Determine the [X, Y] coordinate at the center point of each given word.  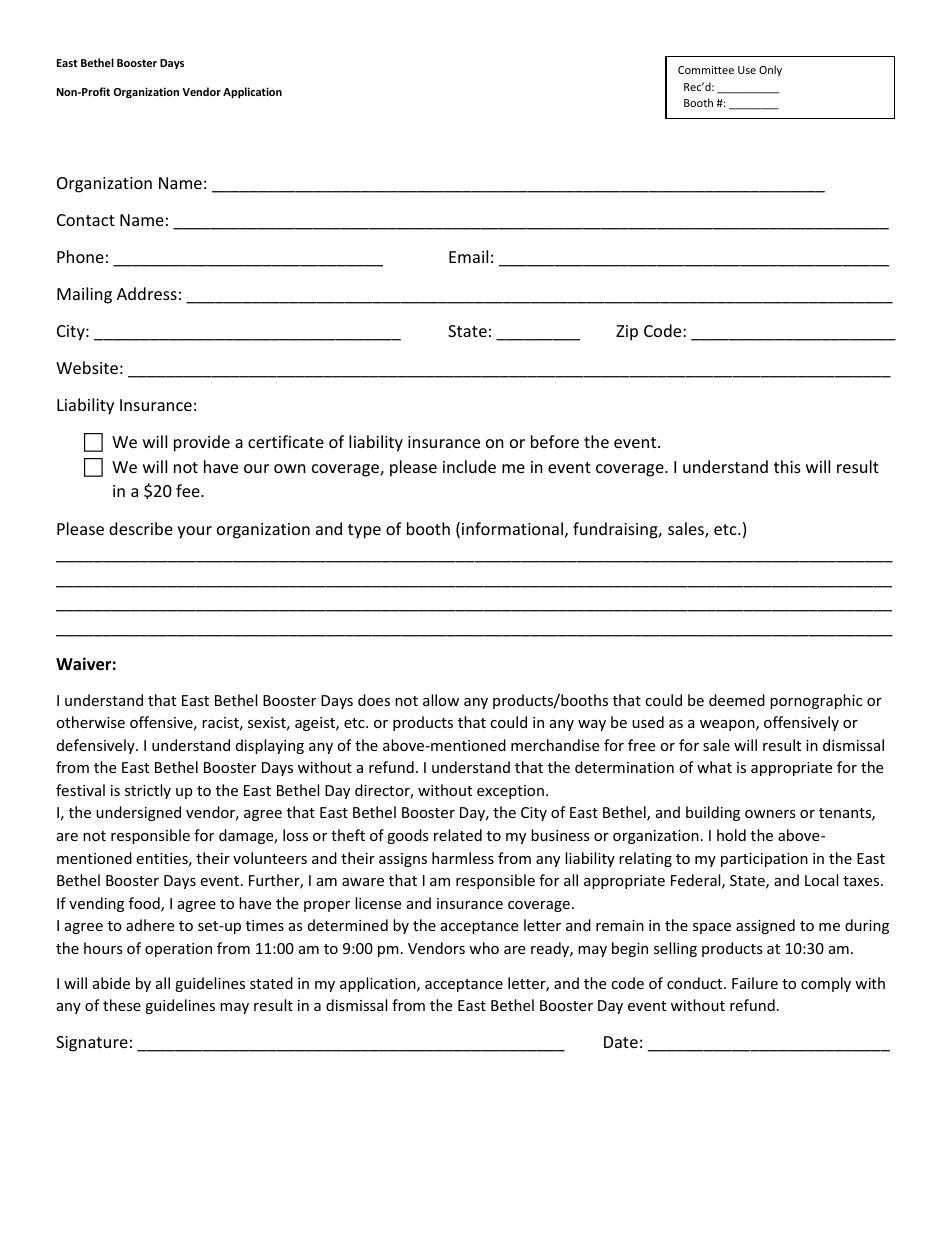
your [194, 532]
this [787, 466]
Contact [86, 220]
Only [770, 70]
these [122, 1005]
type [364, 531]
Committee [706, 70]
